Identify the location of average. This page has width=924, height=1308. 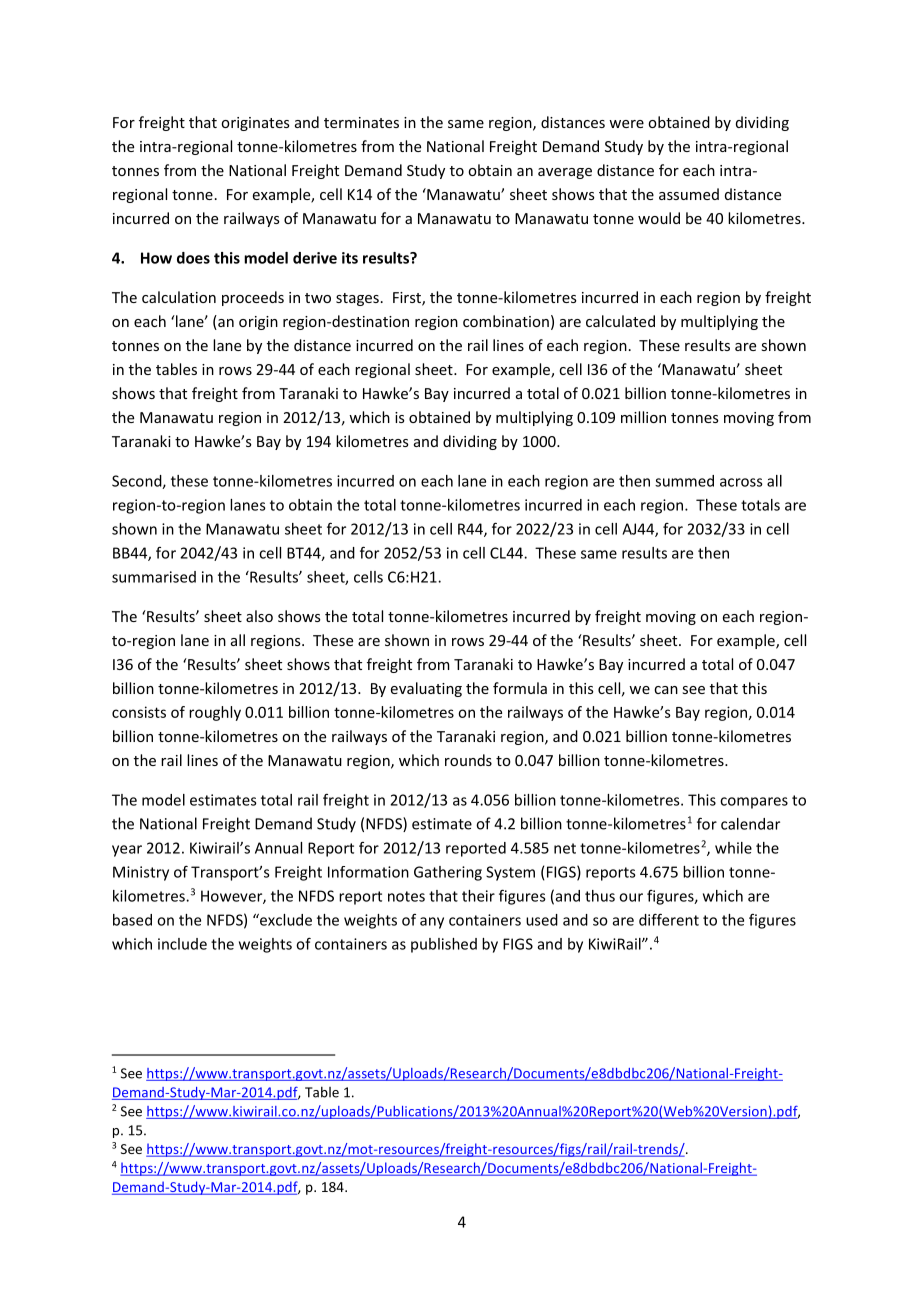
(565, 173).
